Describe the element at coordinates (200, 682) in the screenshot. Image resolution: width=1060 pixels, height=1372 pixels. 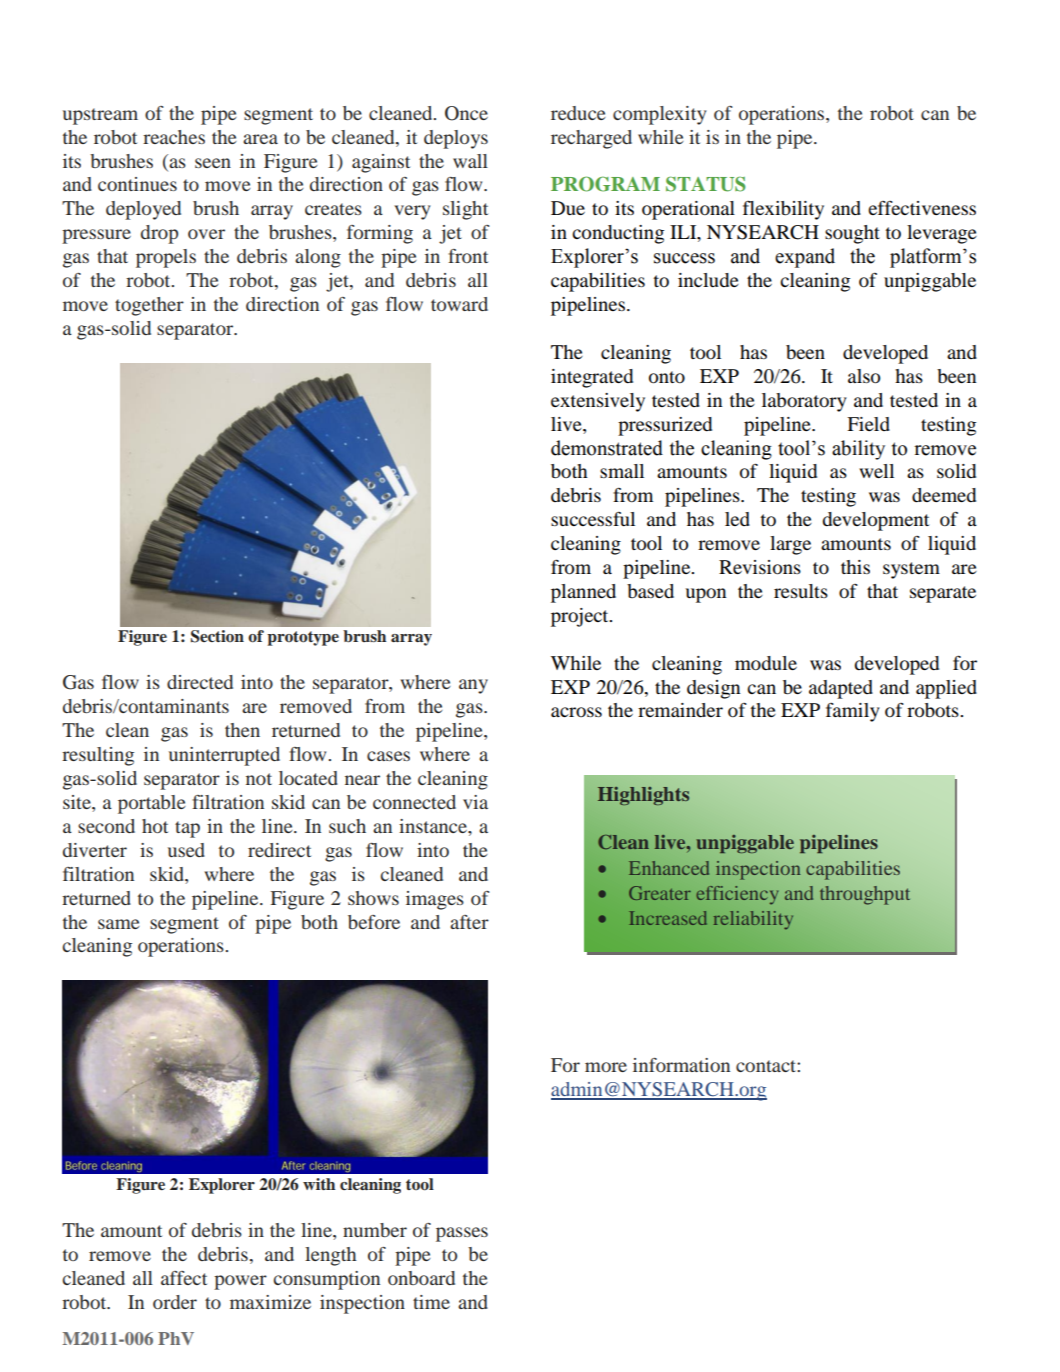
I see `directed` at that location.
